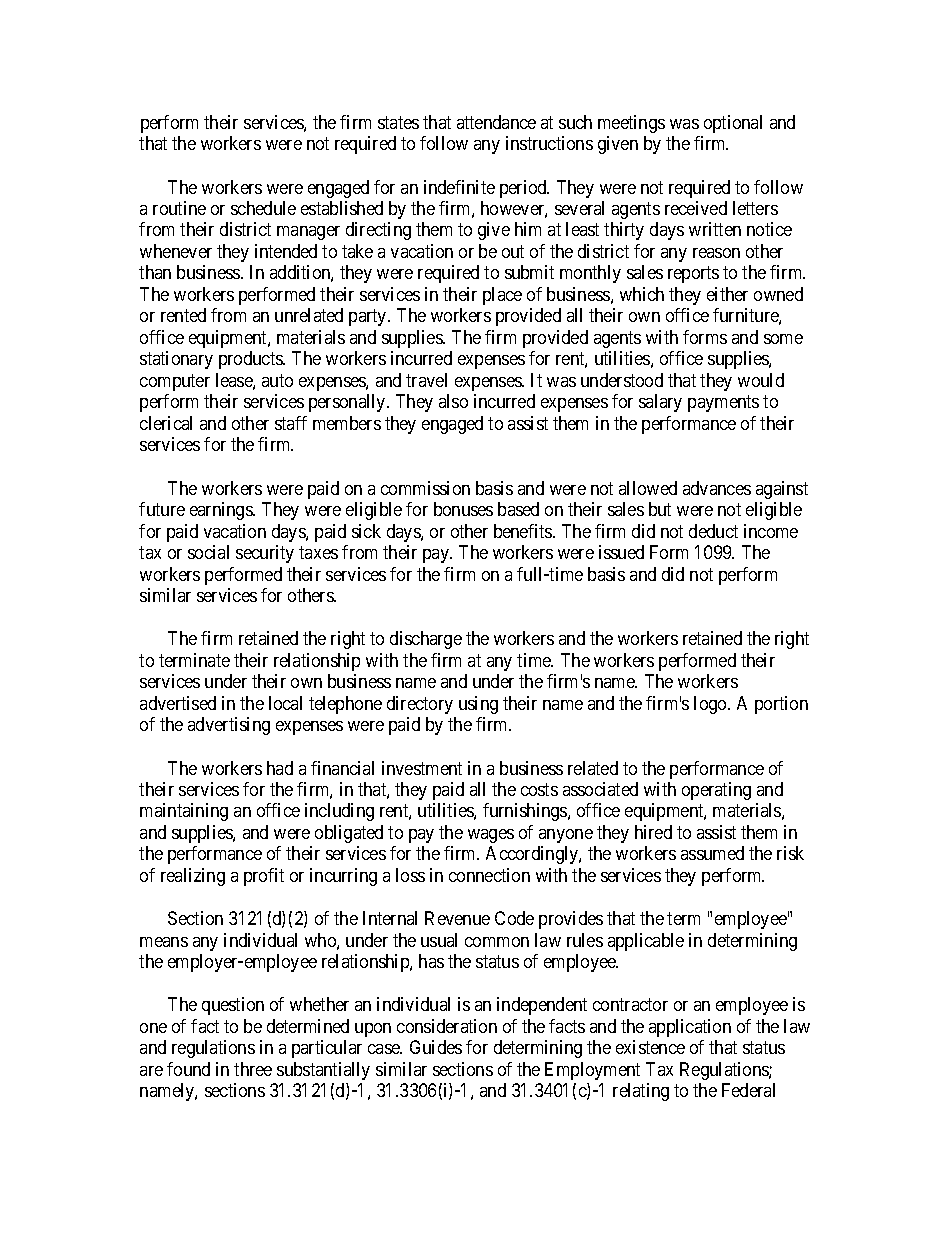  What do you see at coordinates (733, 124) in the document?
I see `optional` at bounding box center [733, 124].
